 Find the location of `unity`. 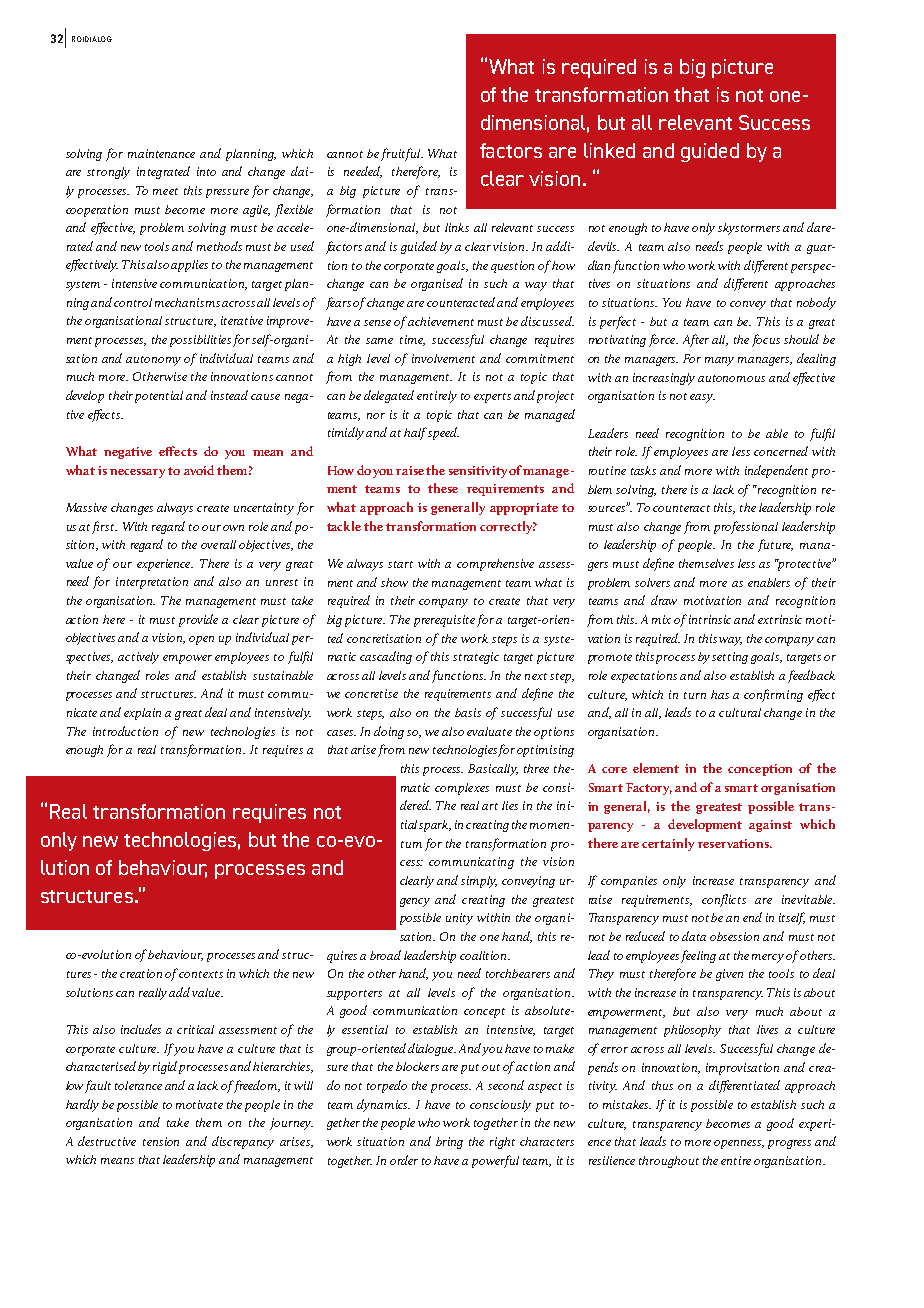

unity is located at coordinates (459, 919).
